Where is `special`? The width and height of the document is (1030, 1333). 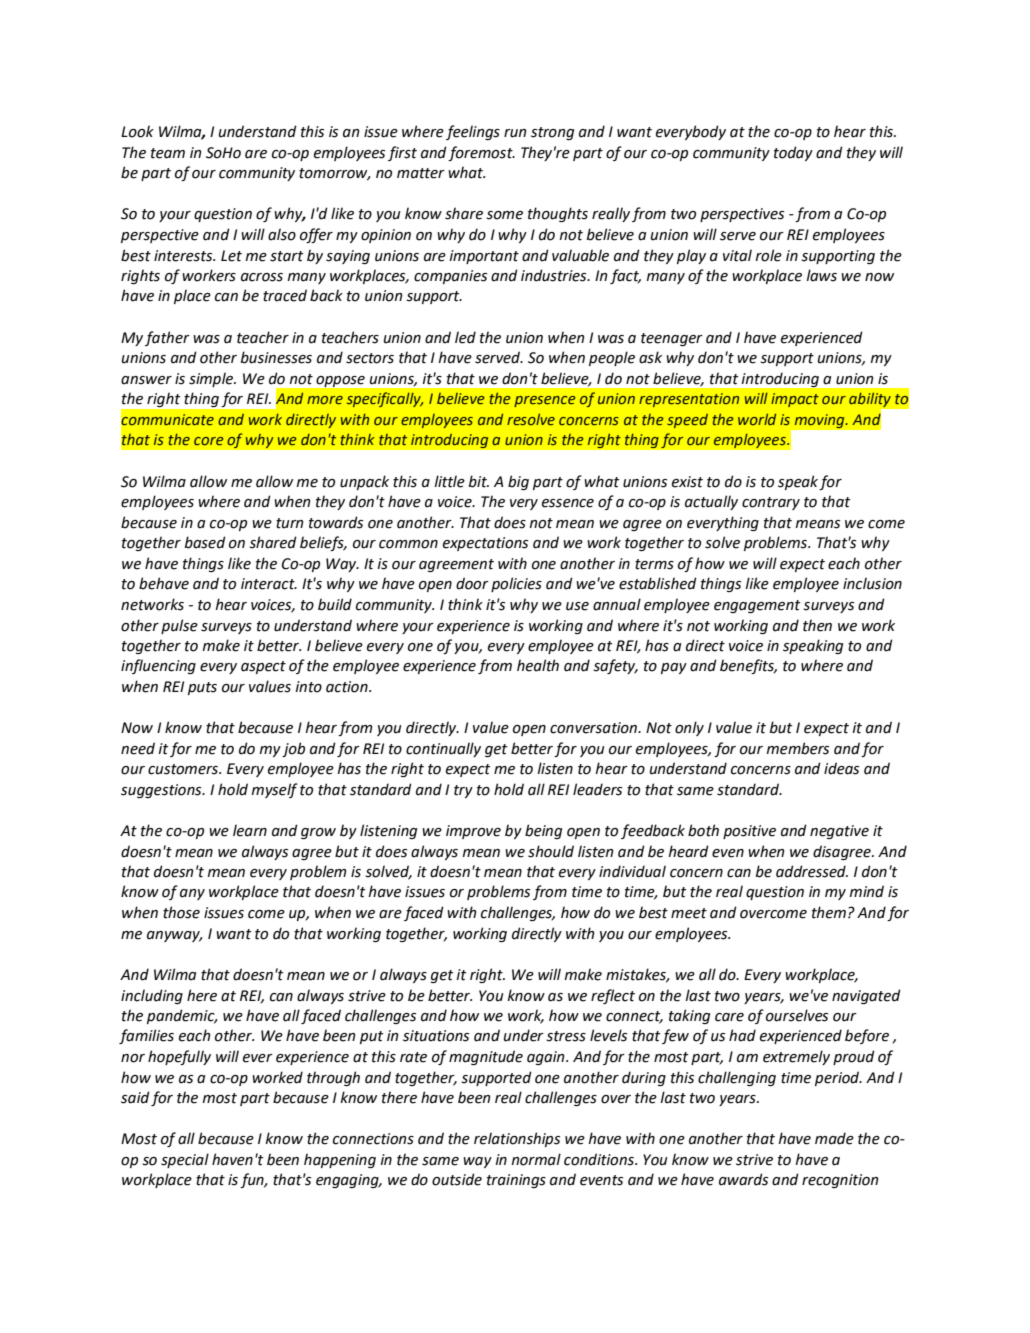
special is located at coordinates (185, 1160).
